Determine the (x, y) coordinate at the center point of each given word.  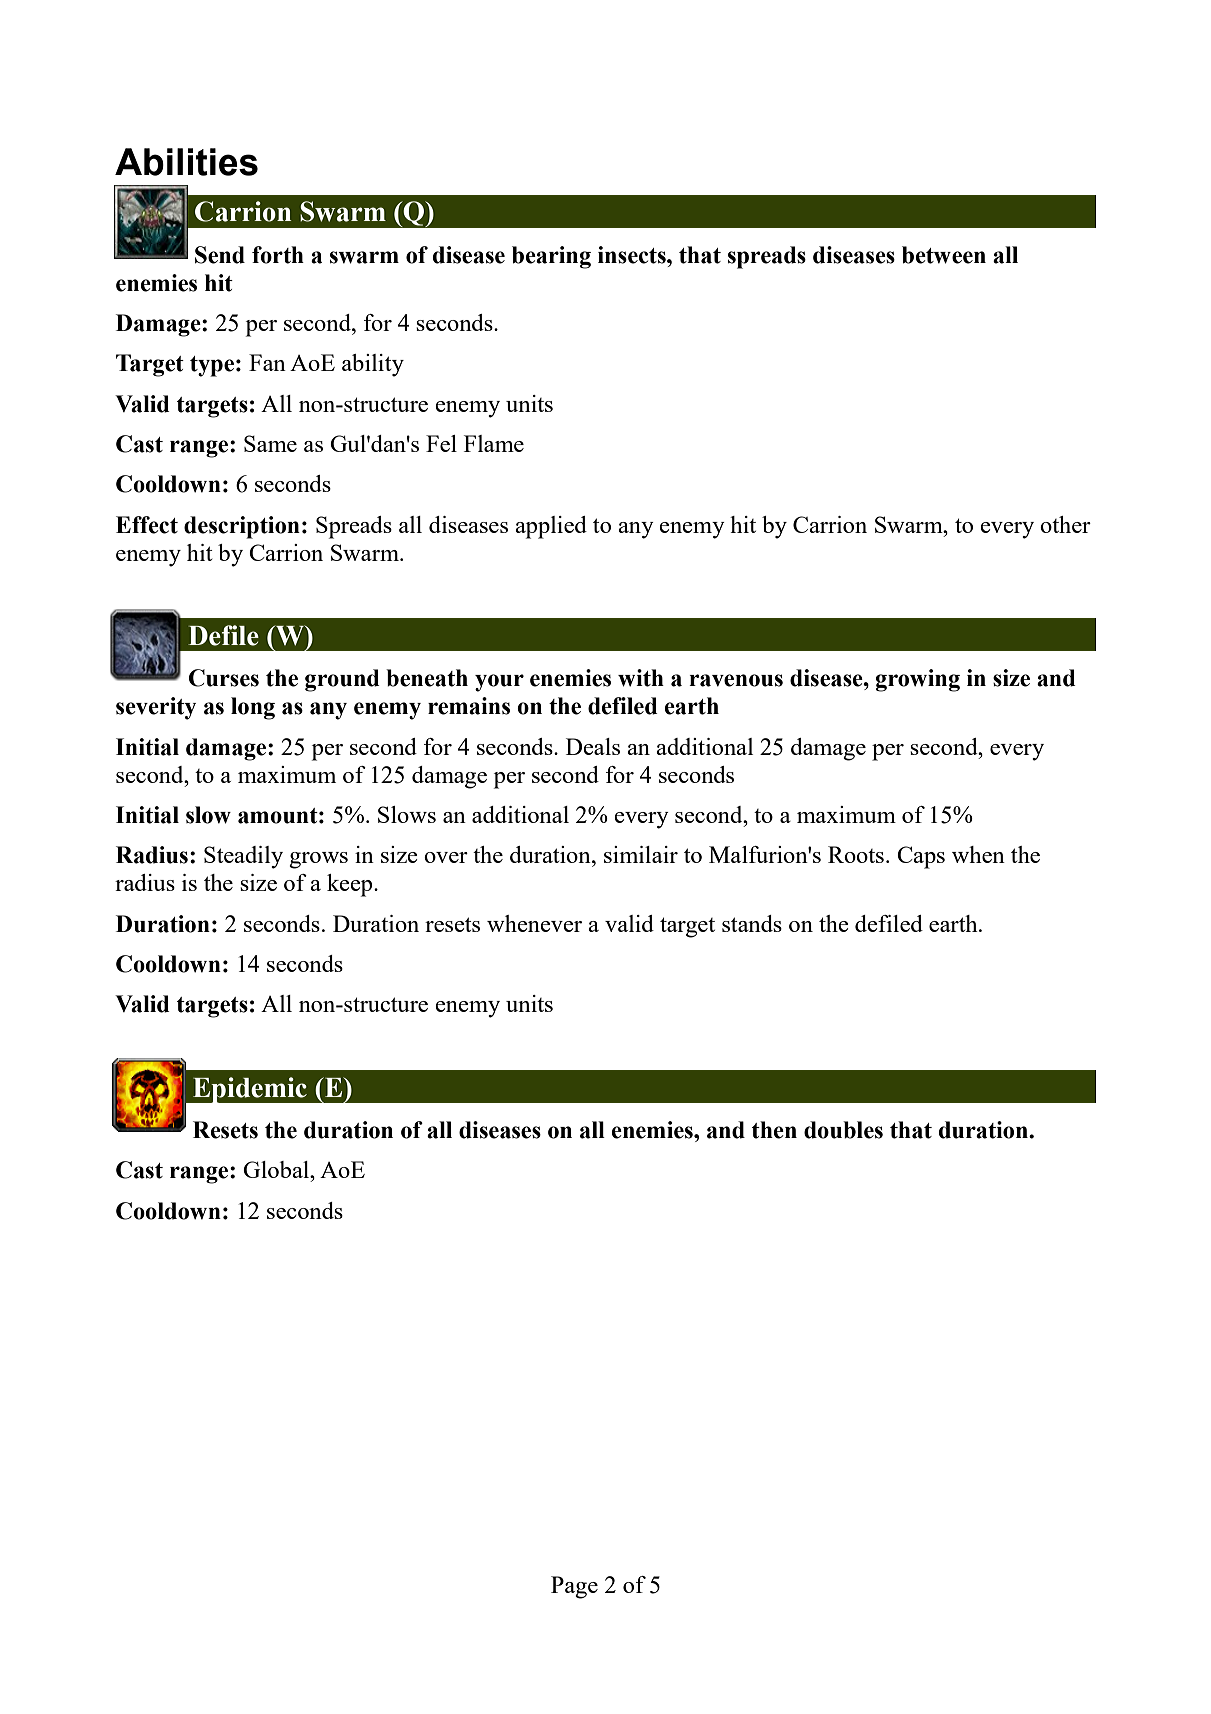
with (641, 678)
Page (574, 1587)
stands (752, 923)
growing (918, 680)
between (944, 255)
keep (351, 885)
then (774, 1130)
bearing (551, 257)
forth (278, 255)
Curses (224, 678)
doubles (843, 1130)
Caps (921, 857)
